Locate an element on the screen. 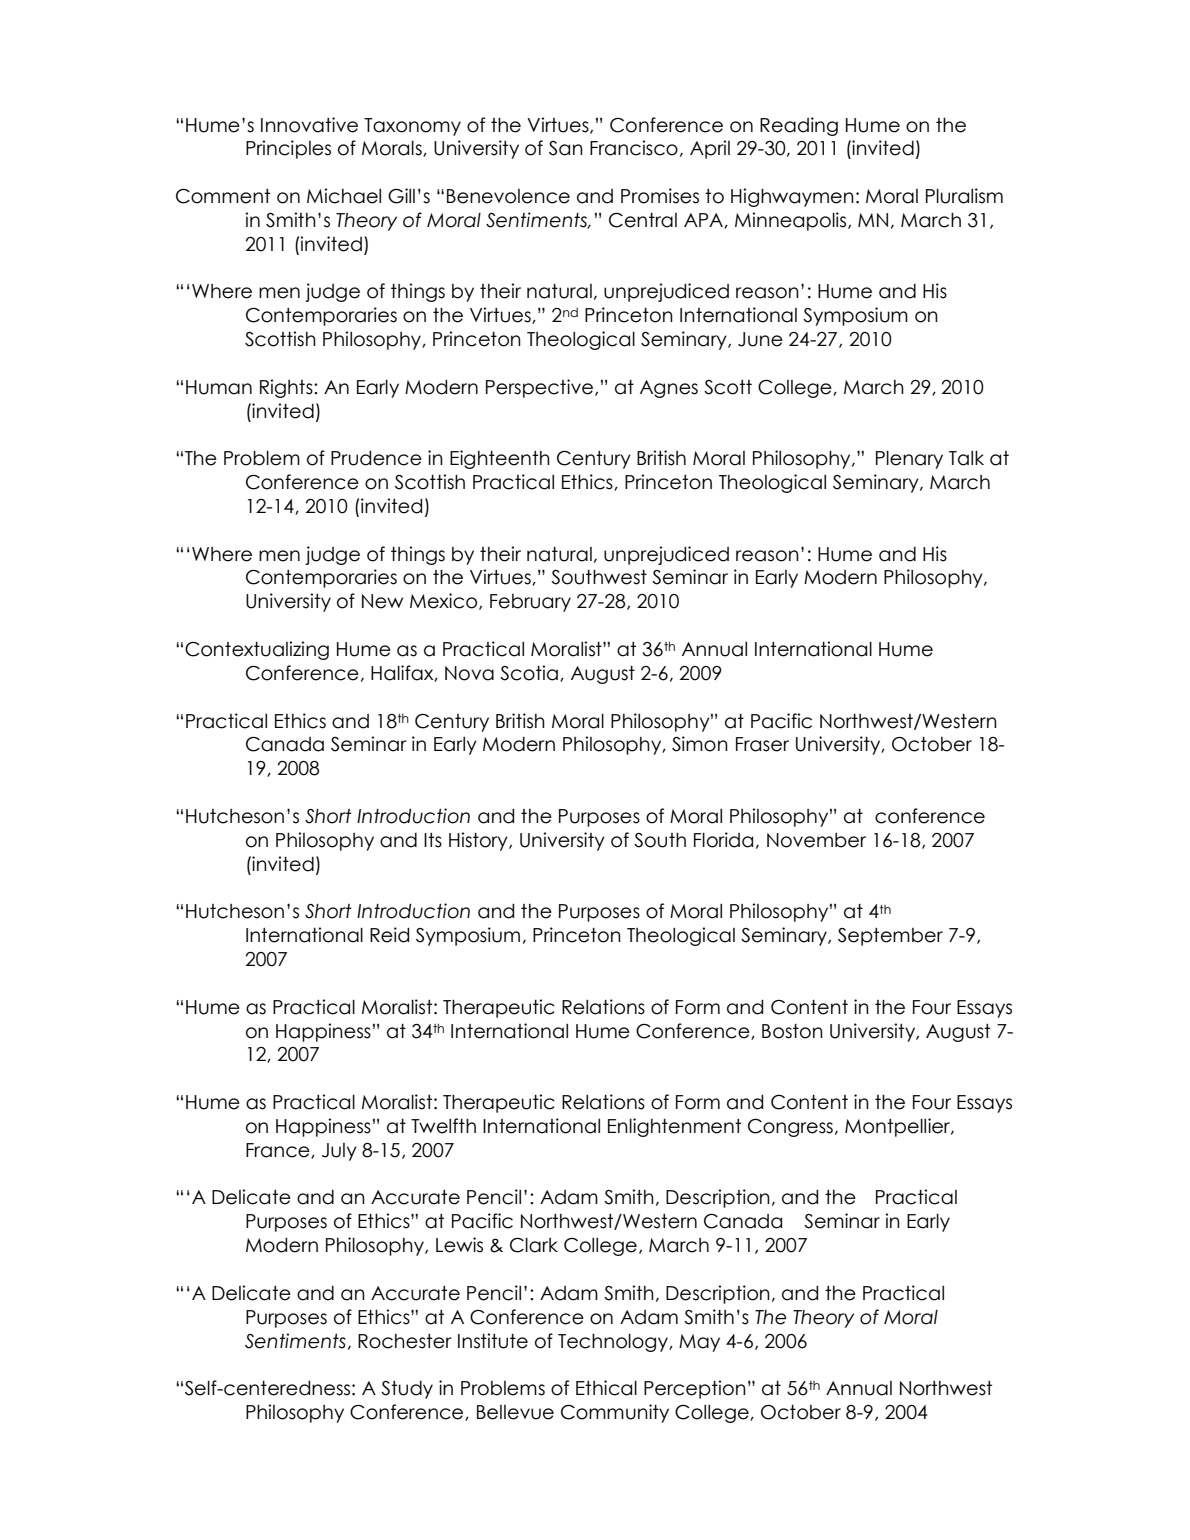 The width and height of the screenshot is (1190, 1540). Prudence is located at coordinates (376, 458).
